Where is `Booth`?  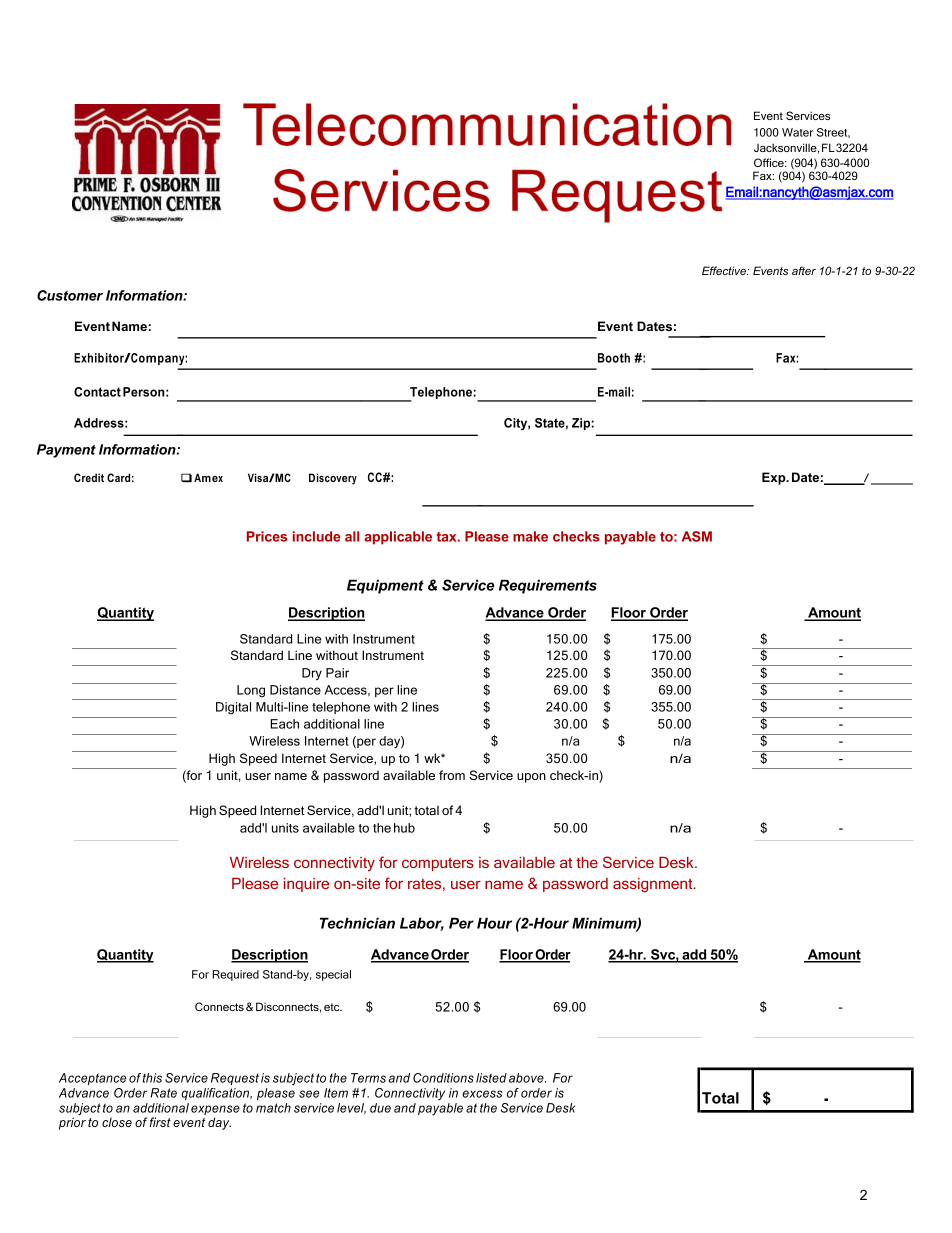 Booth is located at coordinates (614, 358).
